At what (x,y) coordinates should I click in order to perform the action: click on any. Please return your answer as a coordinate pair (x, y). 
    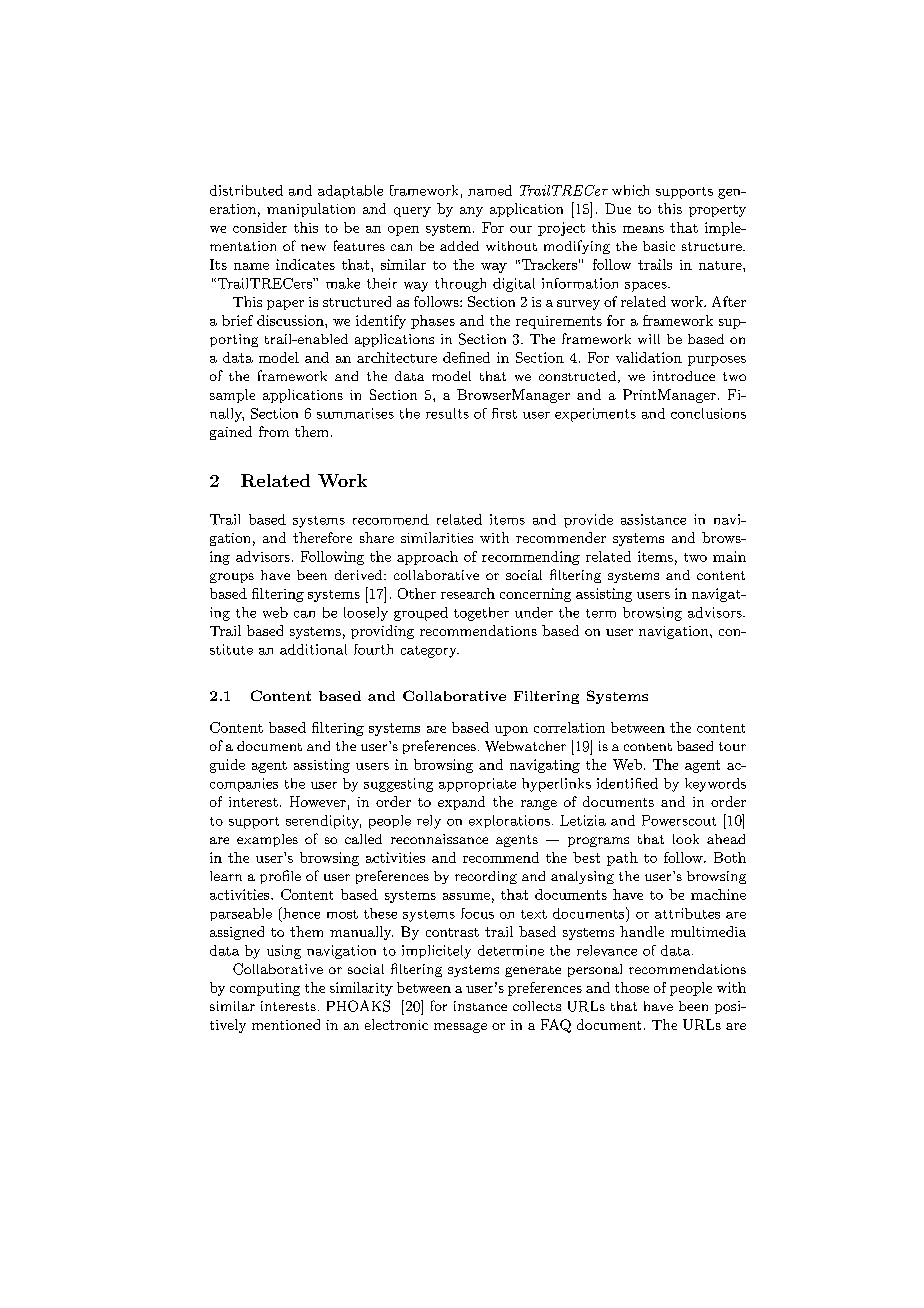
    Looking at the image, I should click on (471, 212).
